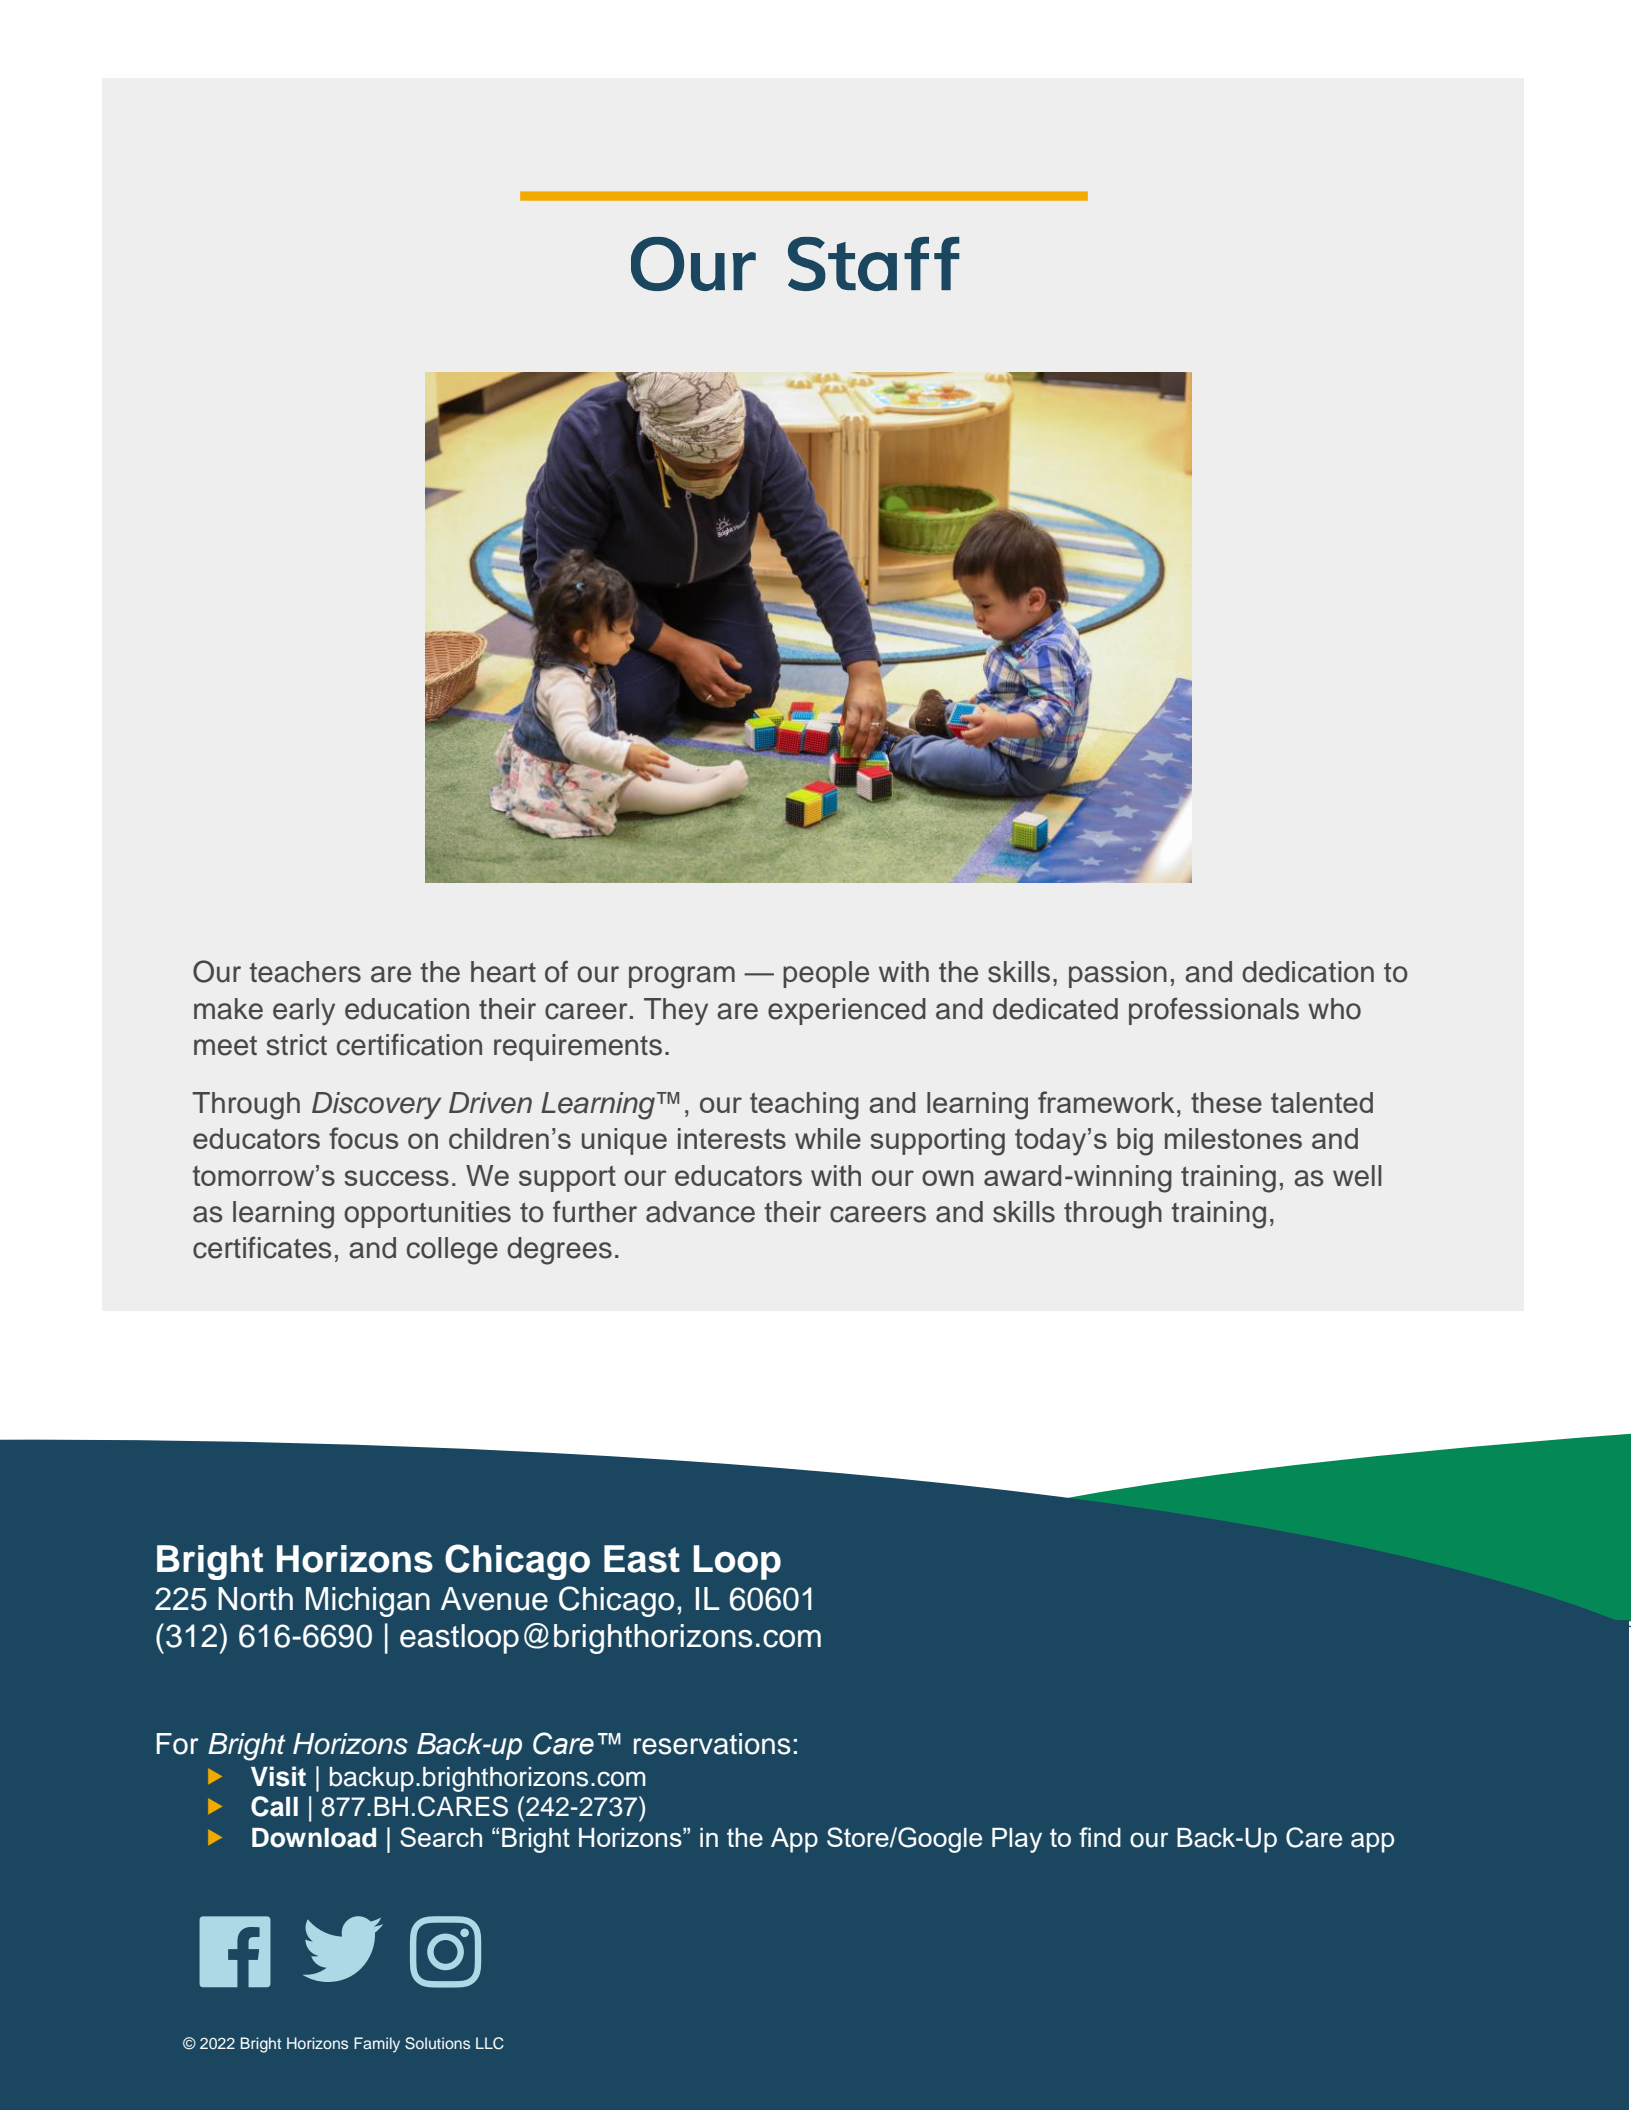 Image resolution: width=1631 pixels, height=2110 pixels. What do you see at coordinates (1214, 1011) in the screenshot?
I see `professionals` at bounding box center [1214, 1011].
